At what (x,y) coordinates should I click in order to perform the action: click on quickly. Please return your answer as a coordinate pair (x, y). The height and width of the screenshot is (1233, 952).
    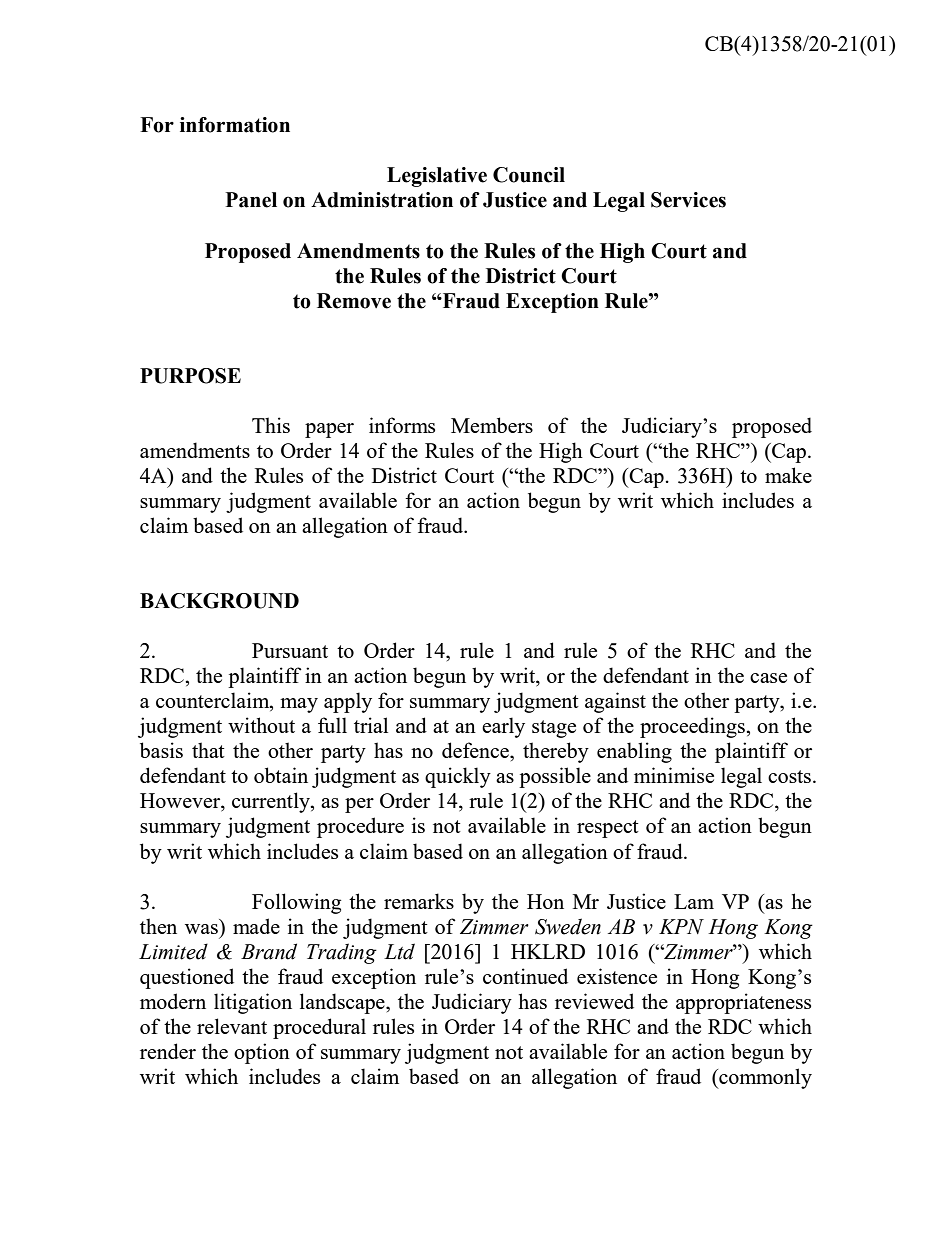
    Looking at the image, I should click on (458, 777).
